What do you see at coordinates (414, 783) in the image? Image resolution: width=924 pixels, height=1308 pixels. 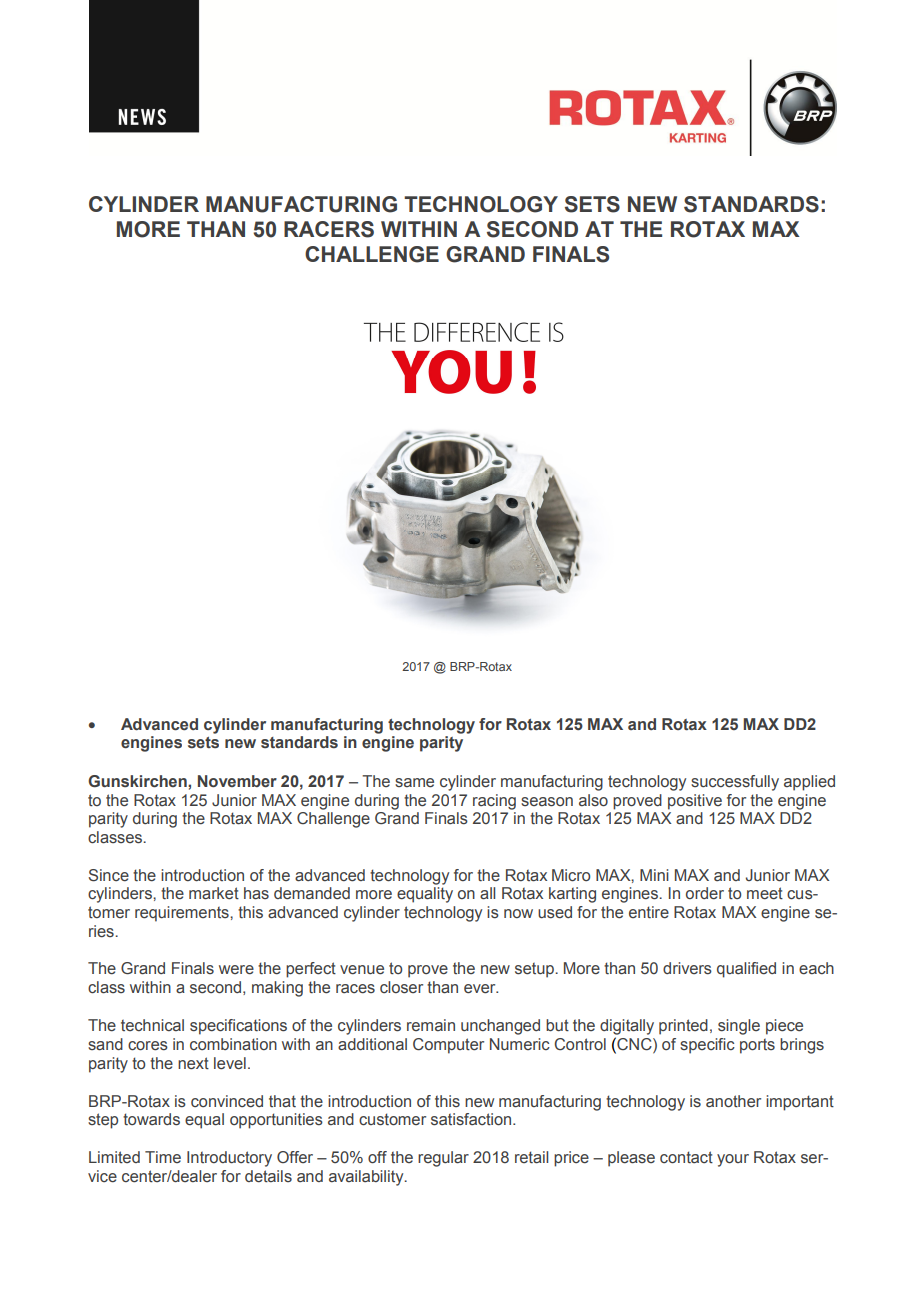 I see `same` at bounding box center [414, 783].
